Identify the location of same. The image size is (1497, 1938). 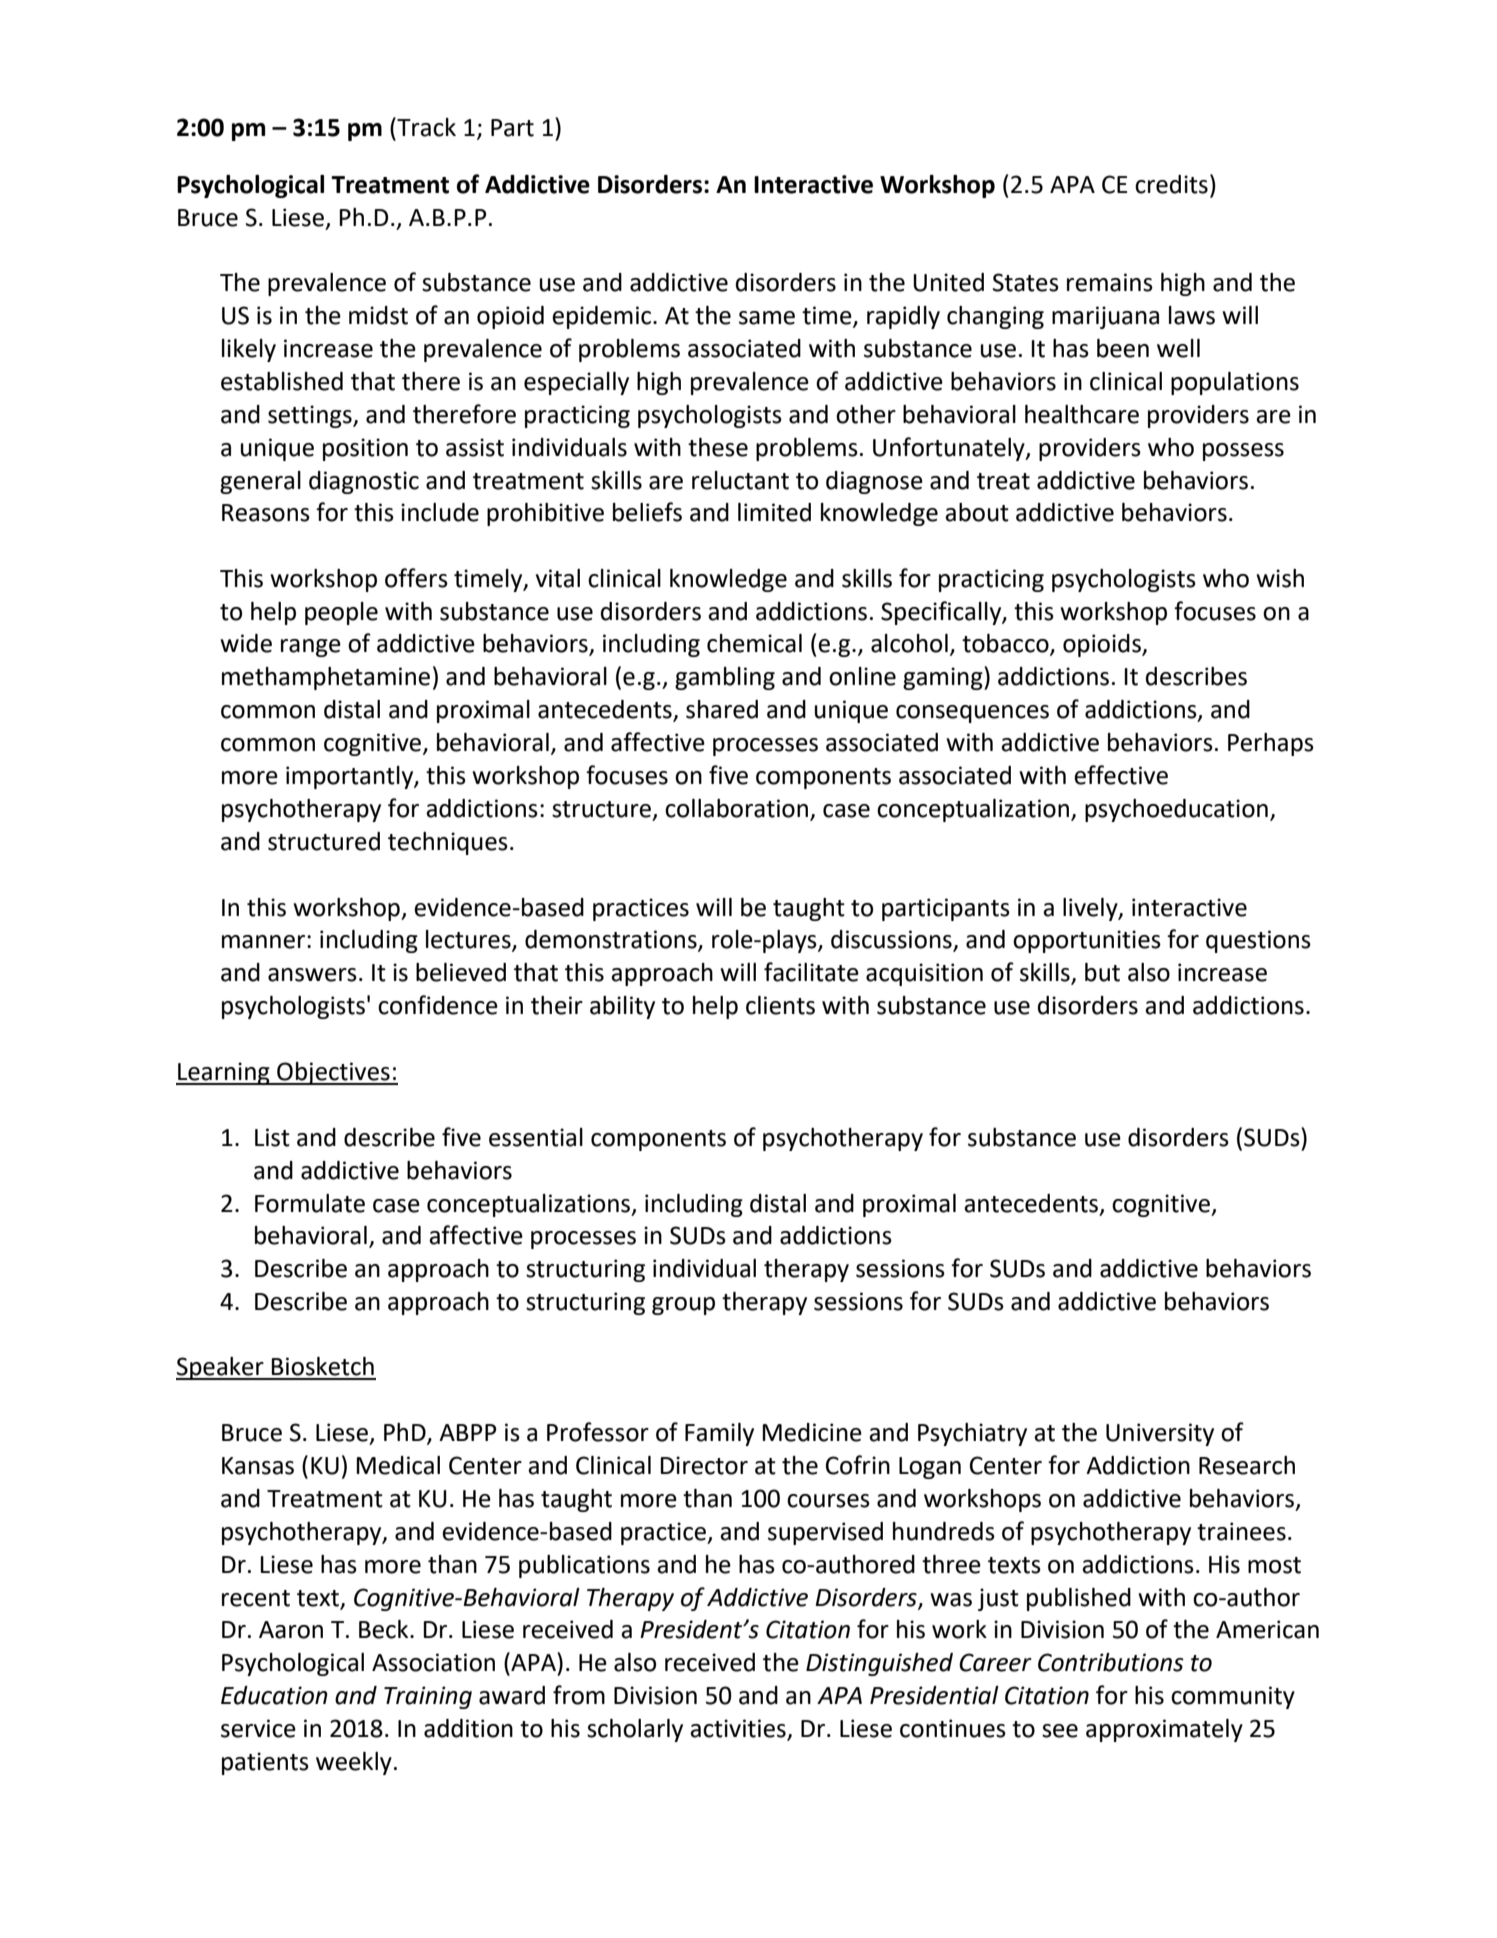
(767, 318).
